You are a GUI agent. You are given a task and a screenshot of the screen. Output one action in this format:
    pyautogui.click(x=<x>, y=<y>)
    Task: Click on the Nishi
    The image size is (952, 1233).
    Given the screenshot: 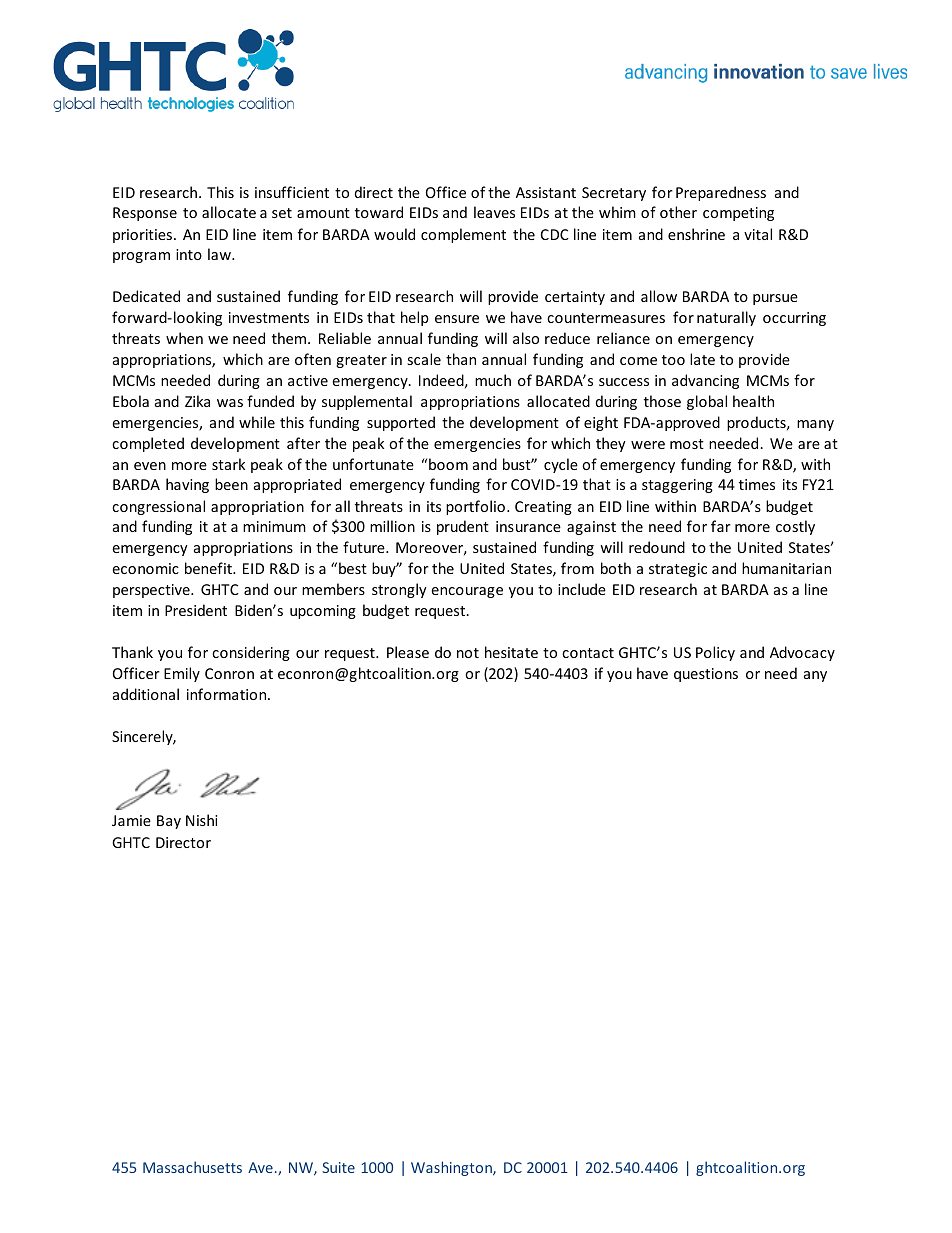 What is the action you would take?
    pyautogui.click(x=201, y=820)
